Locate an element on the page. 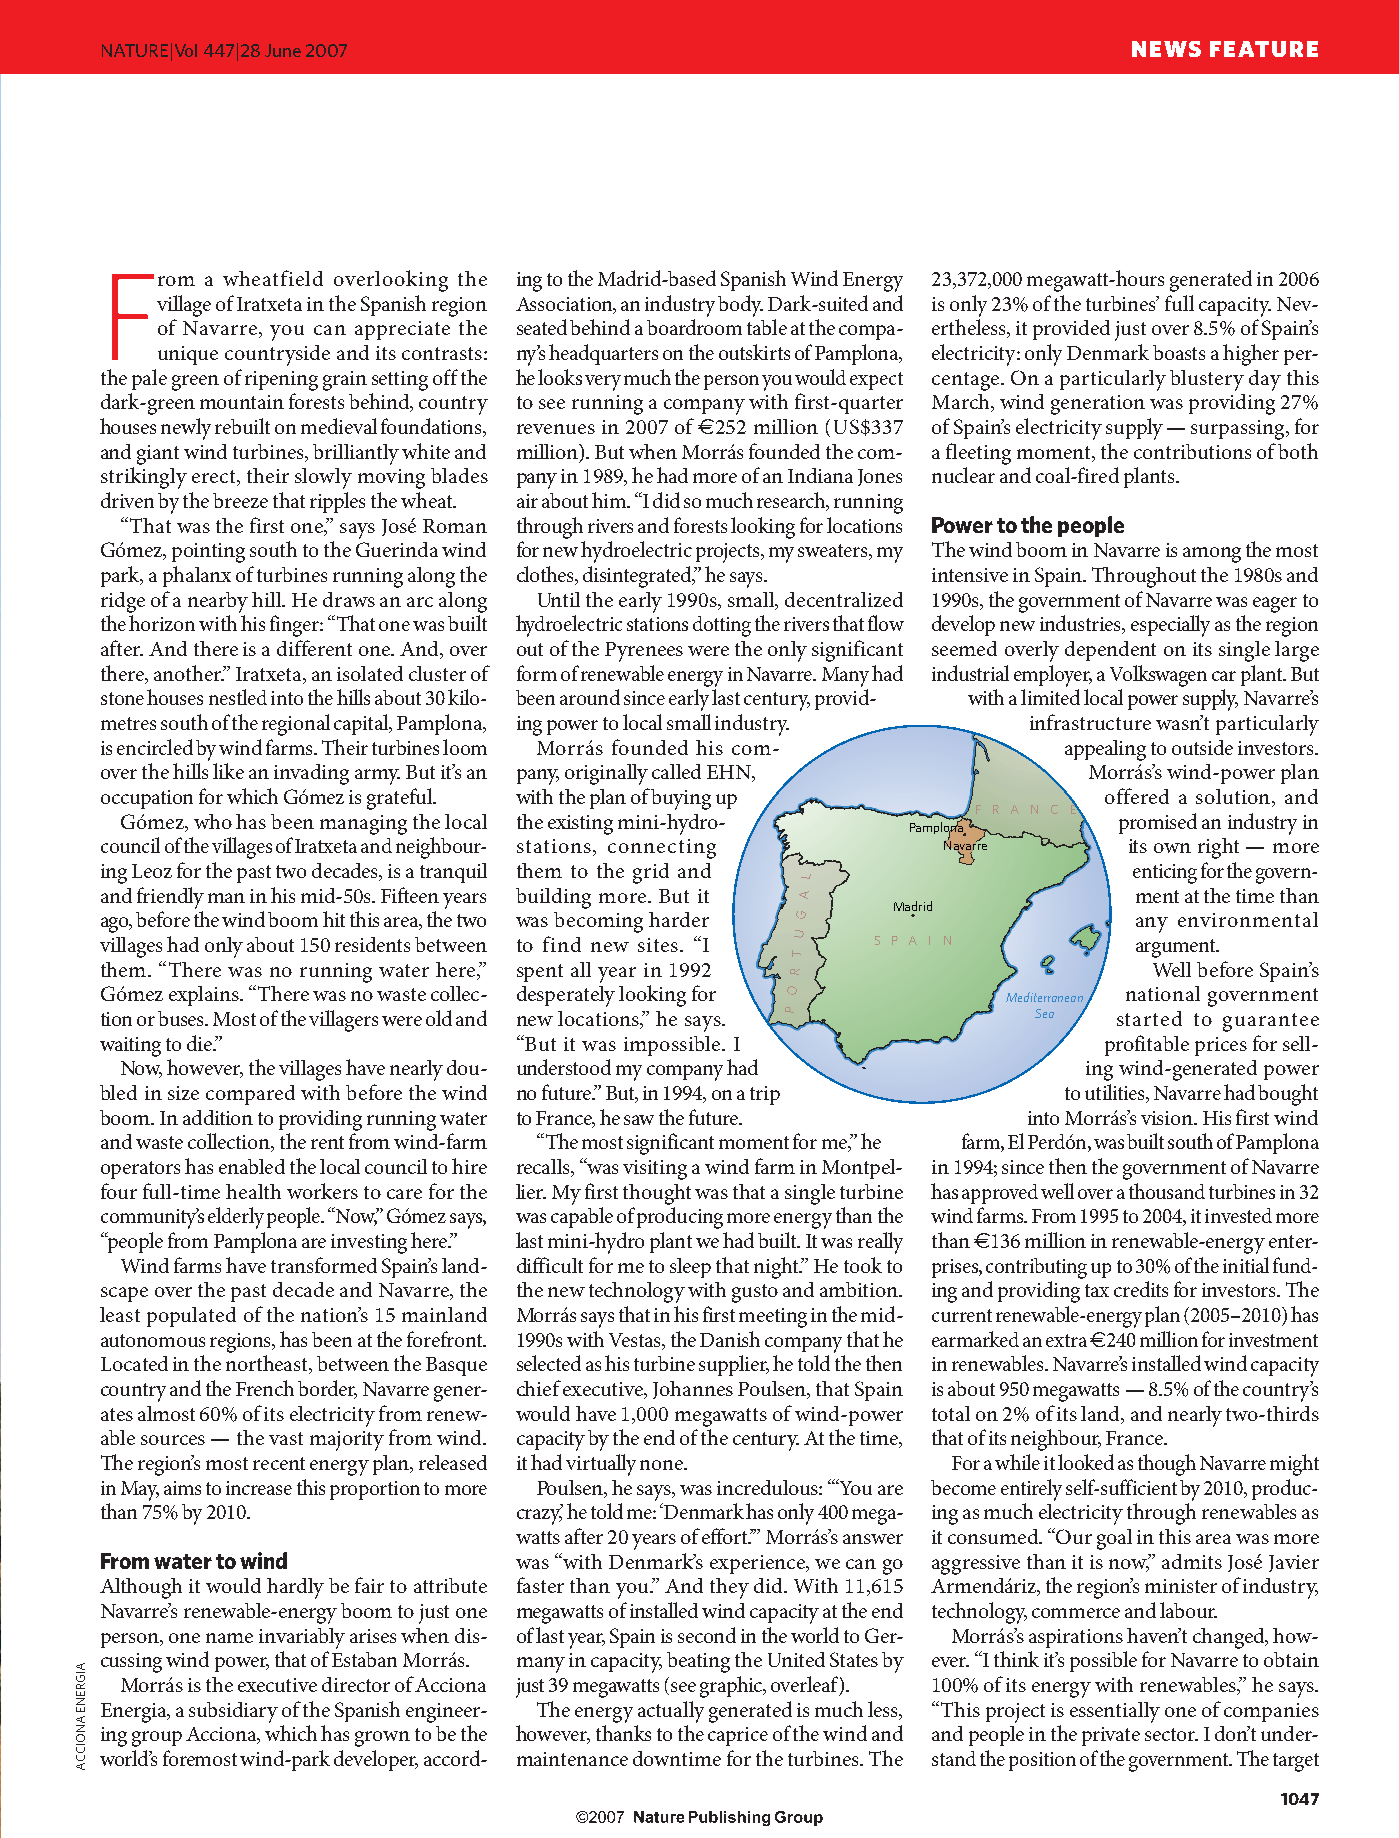  enticing is located at coordinates (1165, 874).
